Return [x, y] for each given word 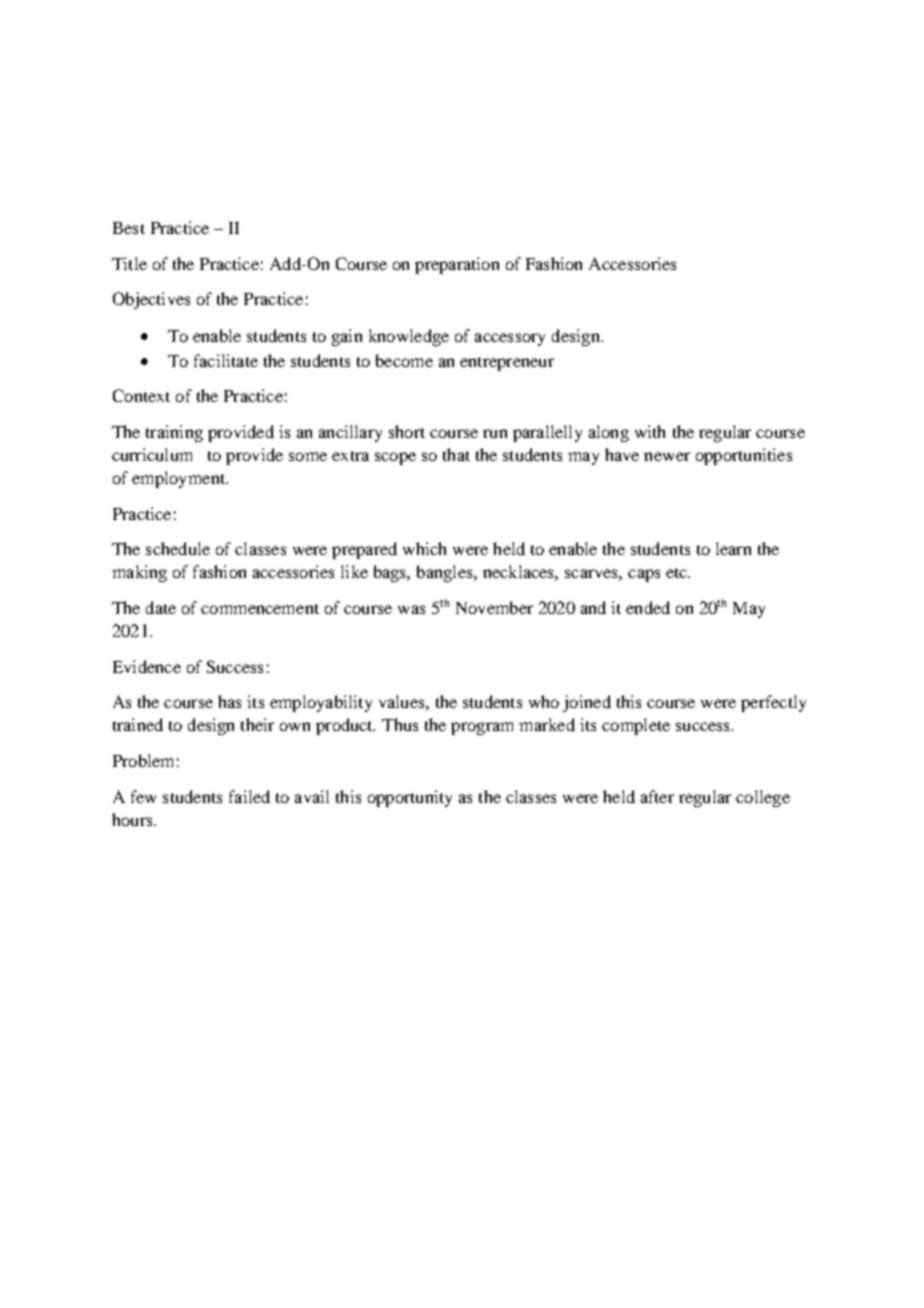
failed [249, 796]
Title [129, 263]
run [495, 433]
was [411, 609]
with [650, 431]
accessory [510, 339]
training [174, 433]
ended [648, 607]
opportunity [410, 798]
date [161, 607]
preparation [457, 265]
